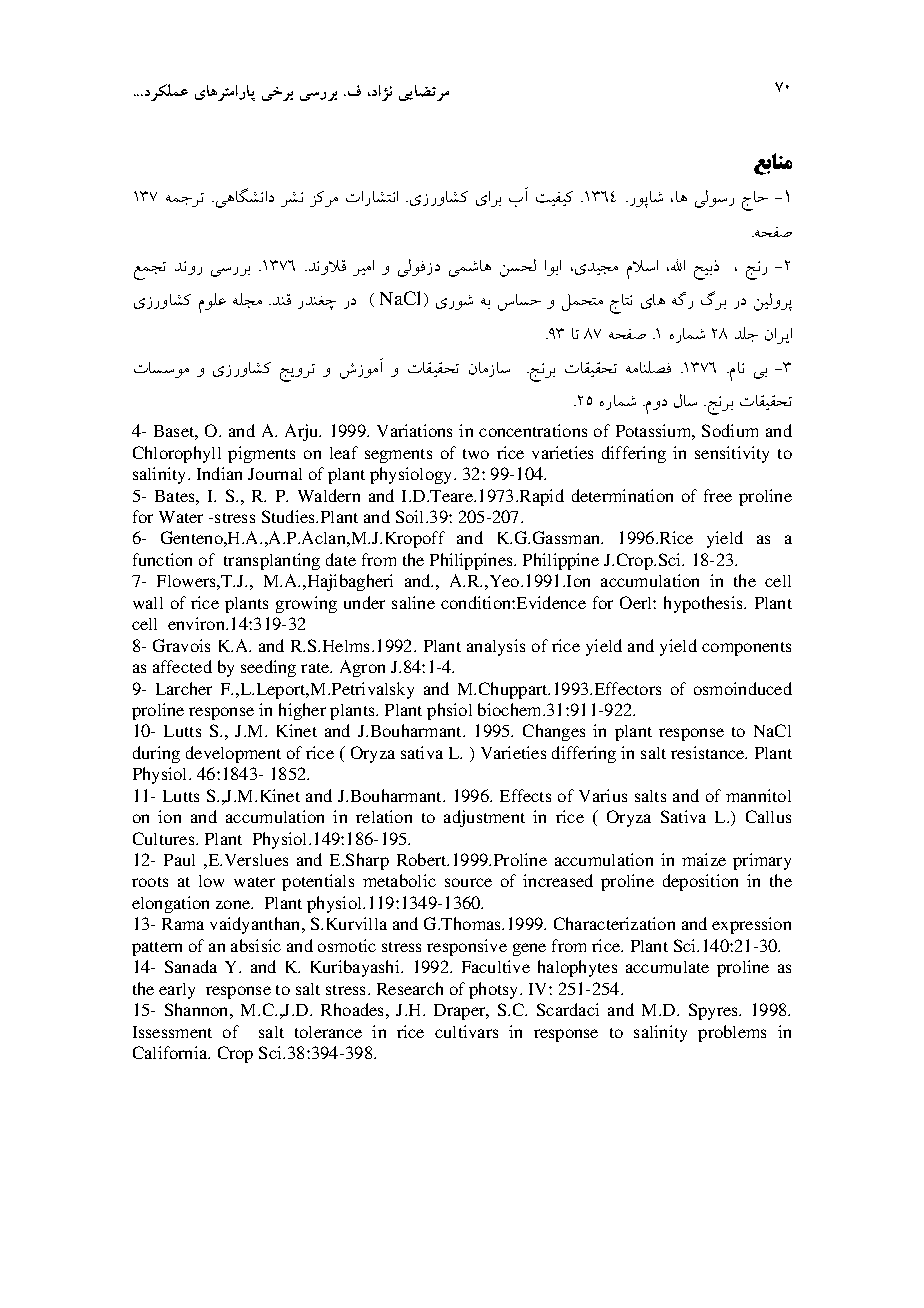 The height and width of the document is (1308, 924). Describe the element at coordinates (732, 454) in the document. I see `sensitivity` at that location.
